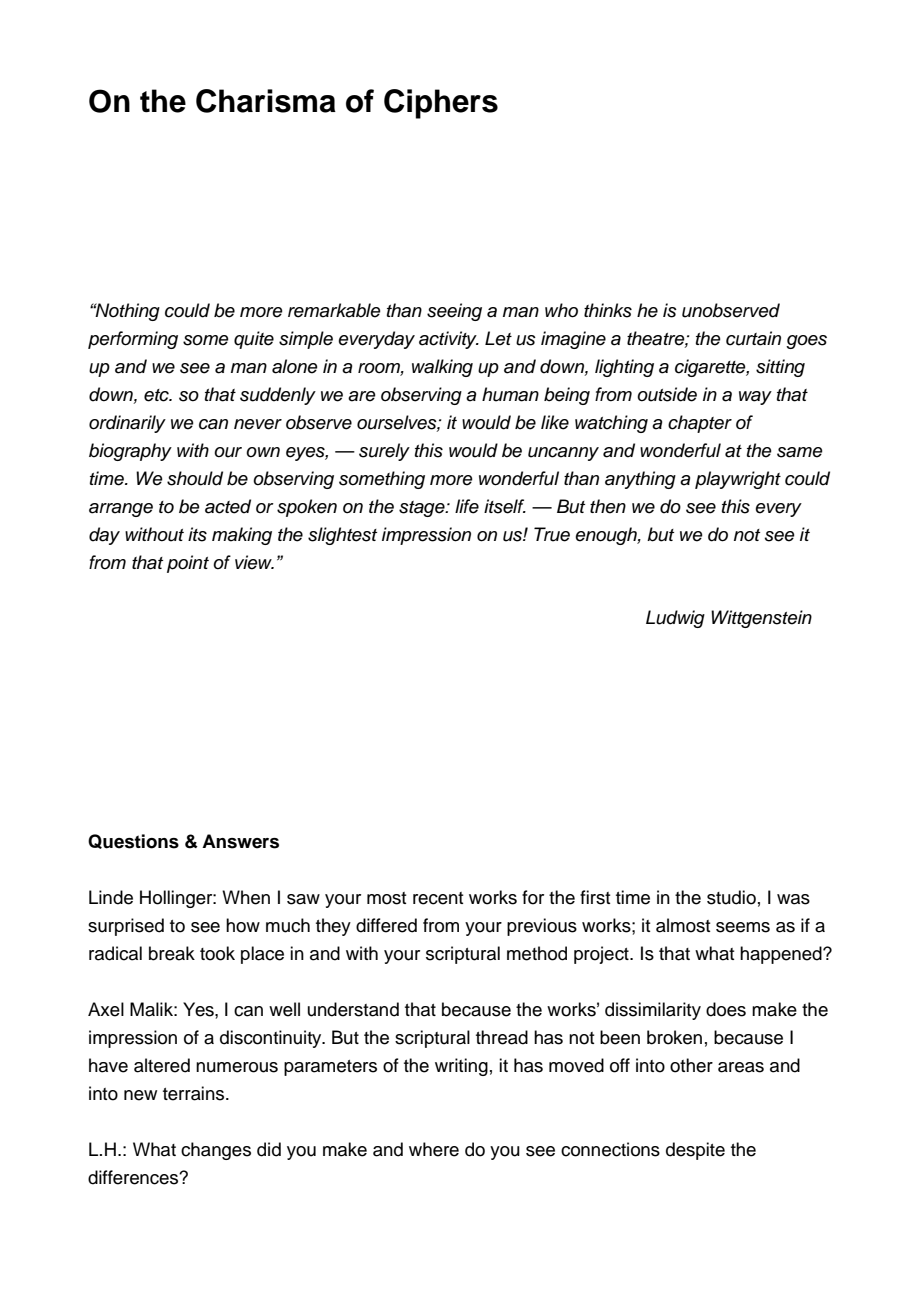  What do you see at coordinates (193, 1093) in the screenshot?
I see `terrains` at bounding box center [193, 1093].
